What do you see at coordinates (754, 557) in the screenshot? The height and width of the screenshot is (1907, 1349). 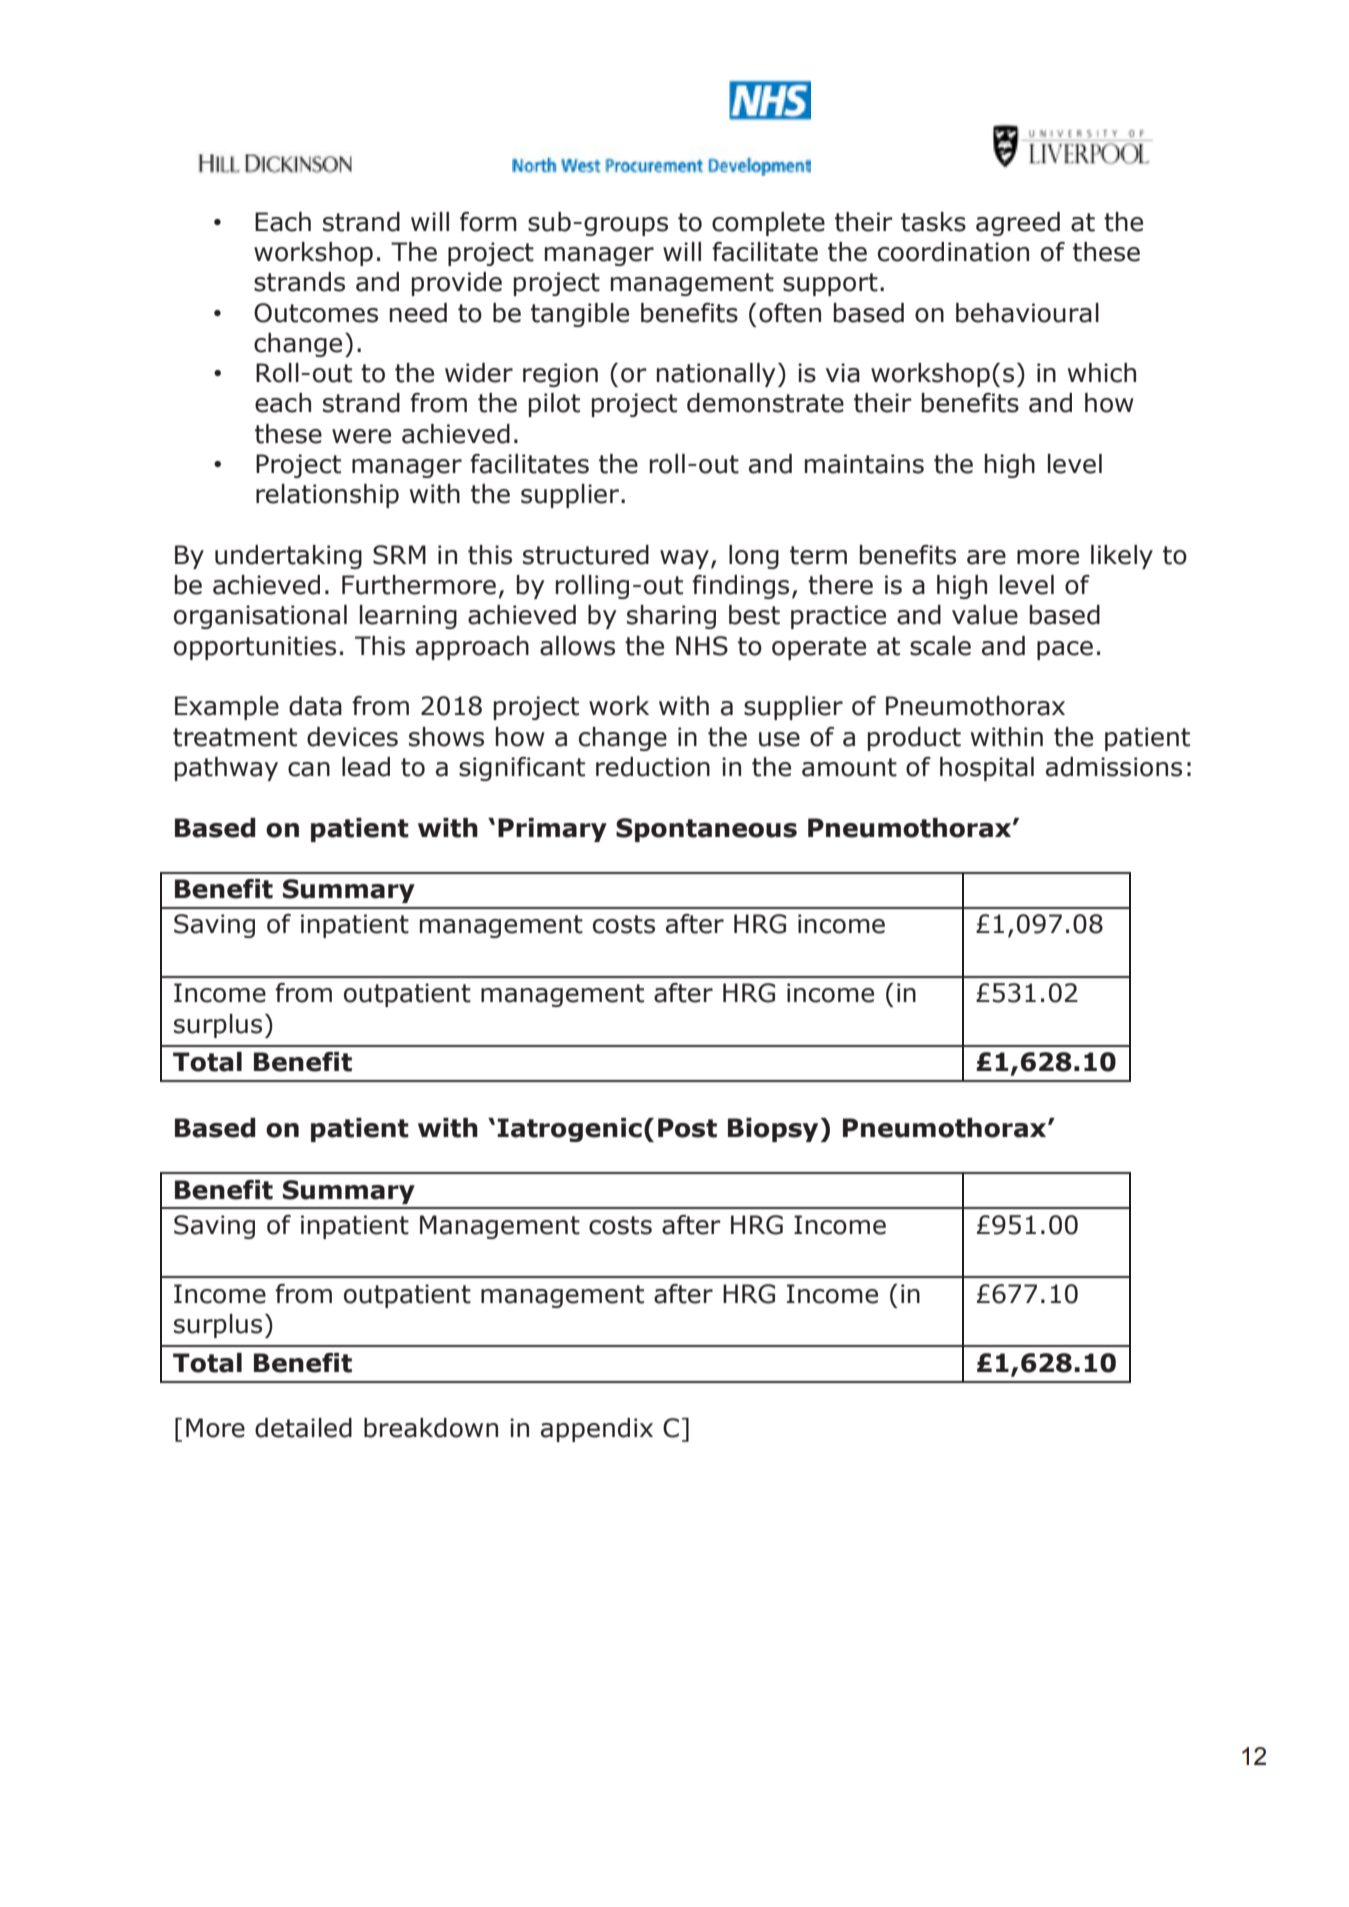 I see `long` at bounding box center [754, 557].
